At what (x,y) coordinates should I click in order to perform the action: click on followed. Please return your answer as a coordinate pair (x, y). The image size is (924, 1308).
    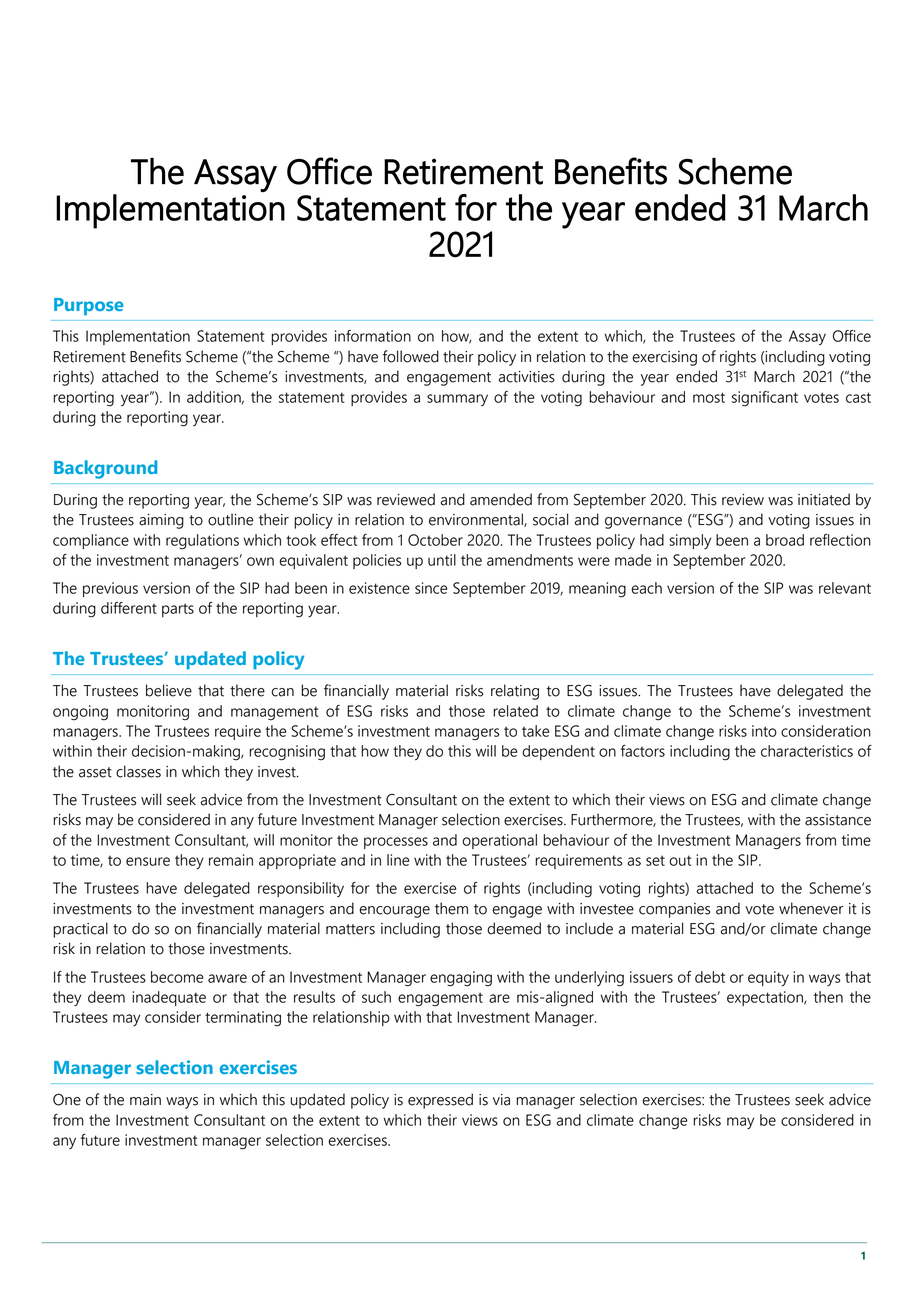
    Looking at the image, I should click on (411, 356).
